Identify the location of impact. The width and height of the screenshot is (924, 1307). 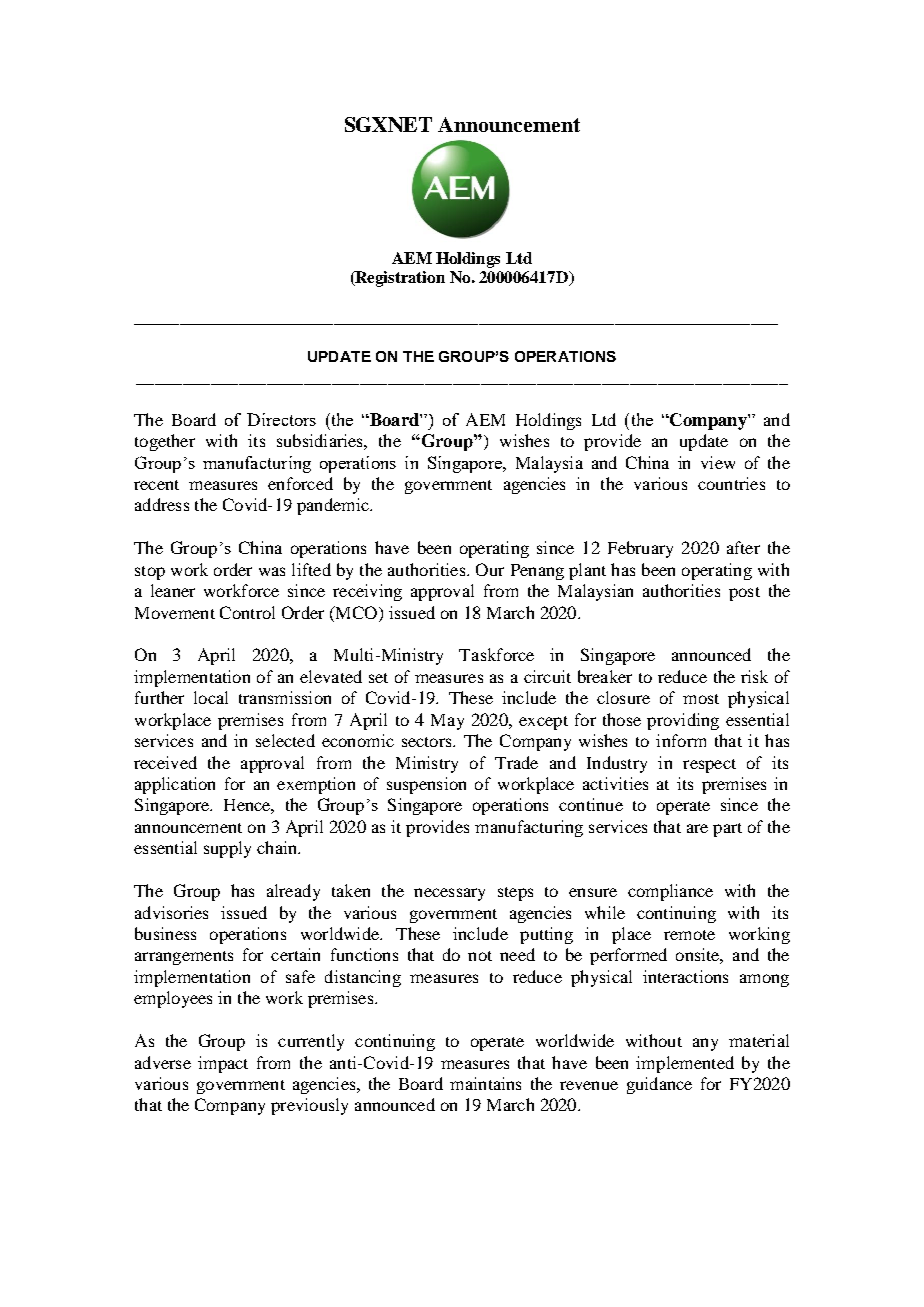
(223, 1064).
